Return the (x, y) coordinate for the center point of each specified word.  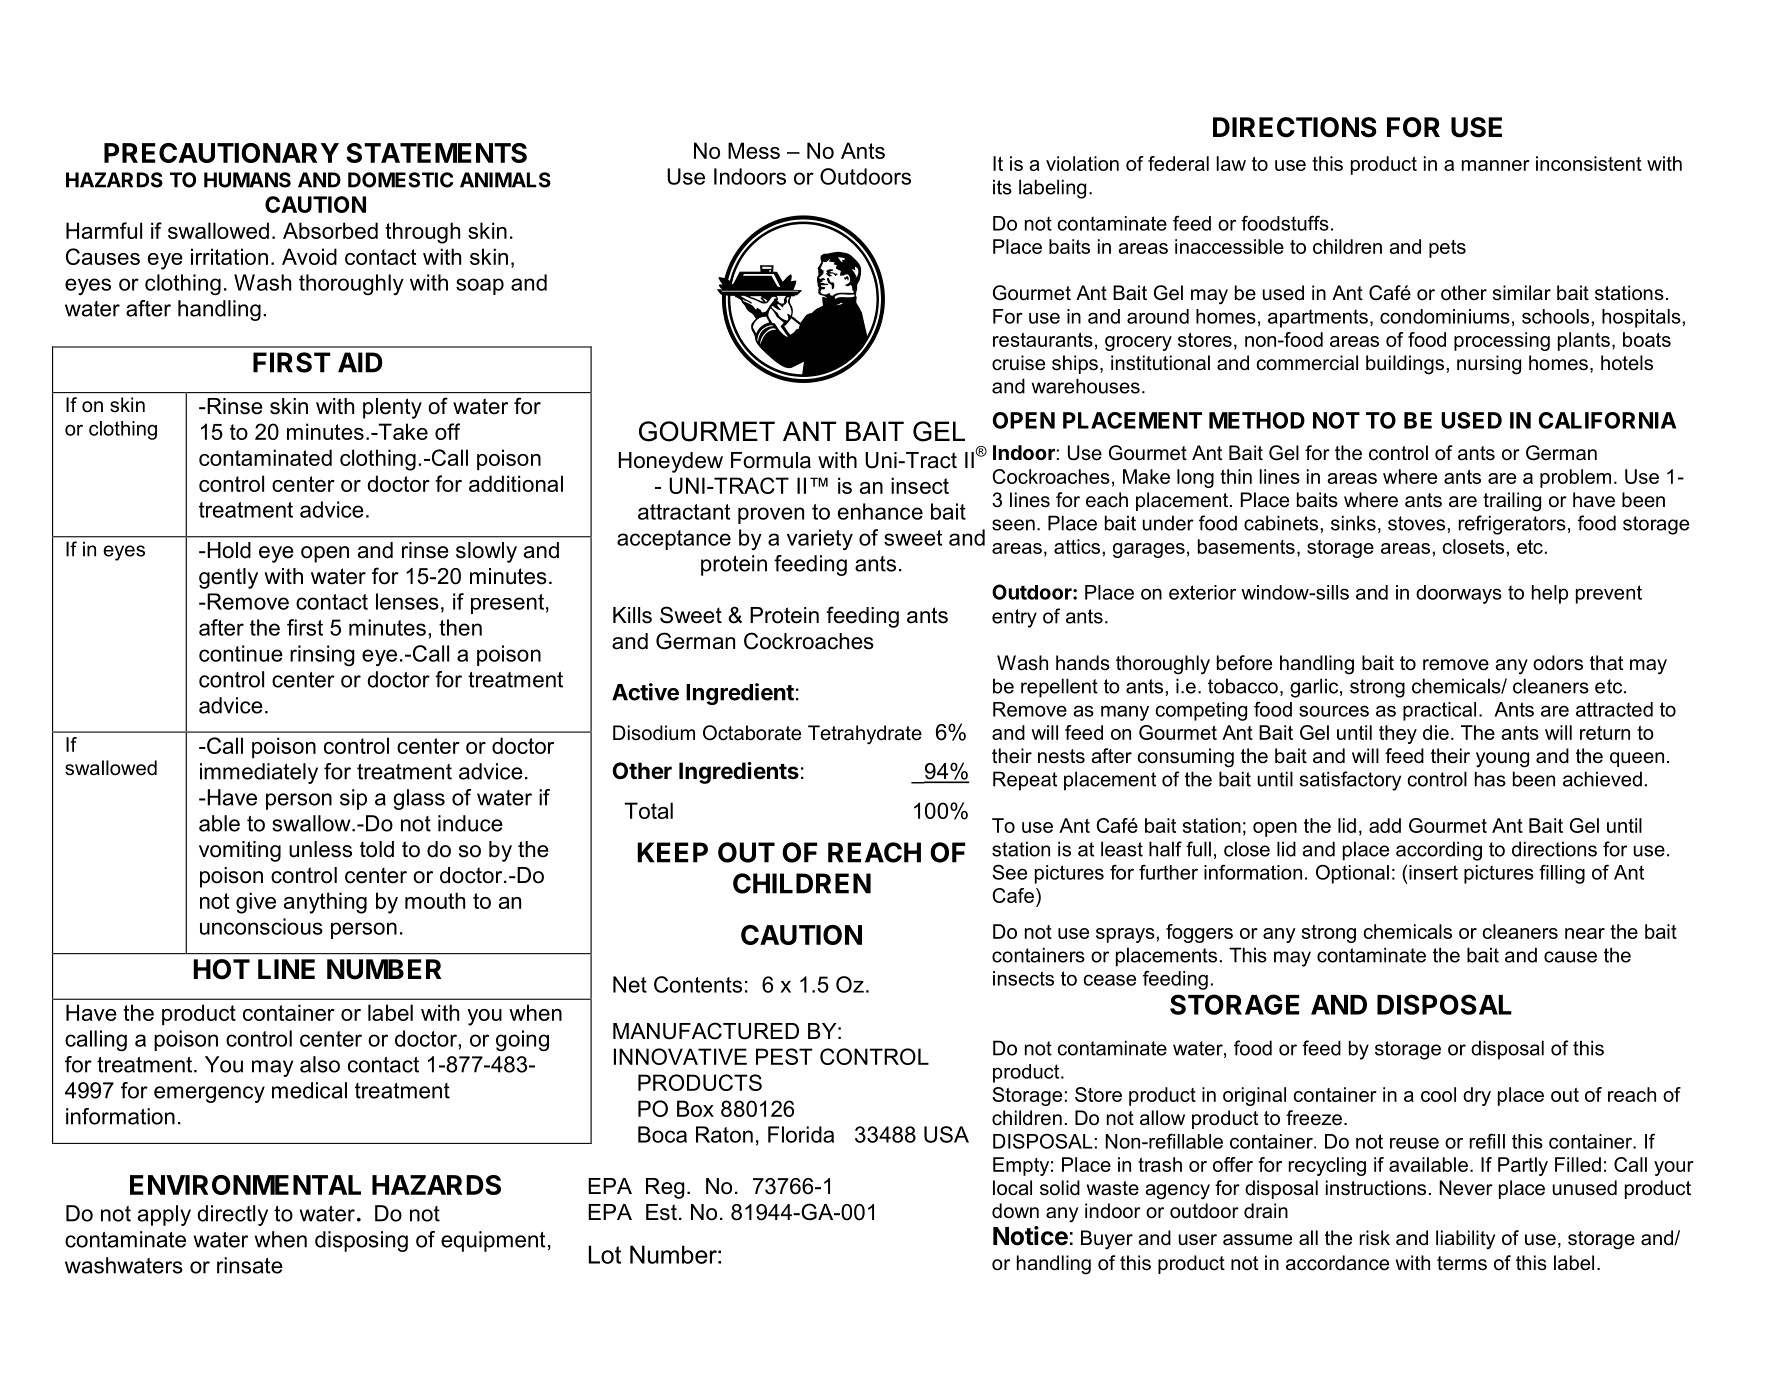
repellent (1059, 688)
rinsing (322, 655)
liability (1465, 1239)
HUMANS (247, 180)
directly (232, 1215)
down (1015, 1211)
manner (1496, 165)
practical (1439, 711)
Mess (754, 150)
